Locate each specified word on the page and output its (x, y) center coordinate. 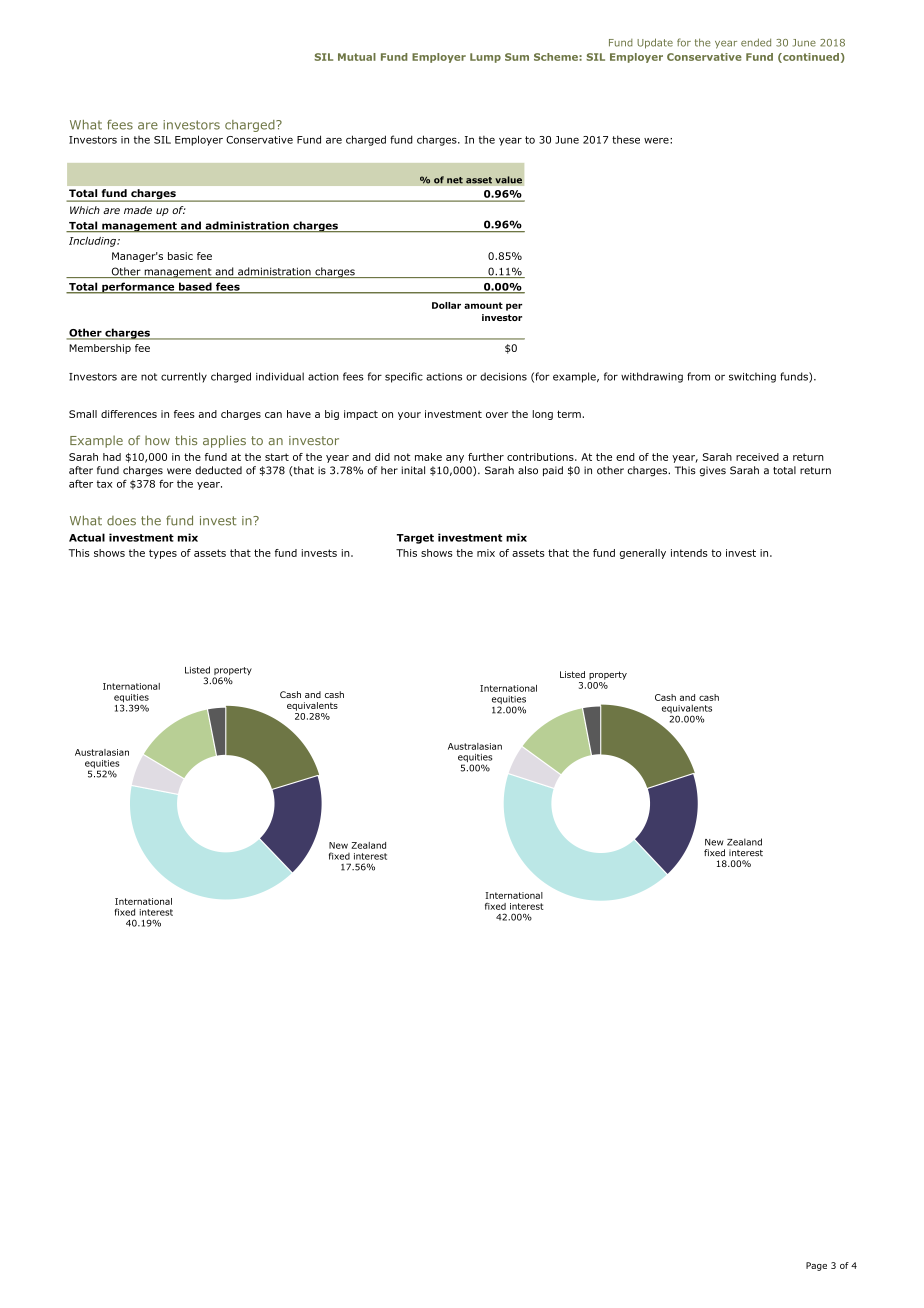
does (121, 521)
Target (415, 539)
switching (752, 377)
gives (712, 471)
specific (404, 377)
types (163, 554)
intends (689, 553)
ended (756, 42)
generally (643, 554)
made (138, 210)
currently (184, 377)
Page (816, 1266)
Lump (485, 58)
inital (413, 470)
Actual (87, 537)
